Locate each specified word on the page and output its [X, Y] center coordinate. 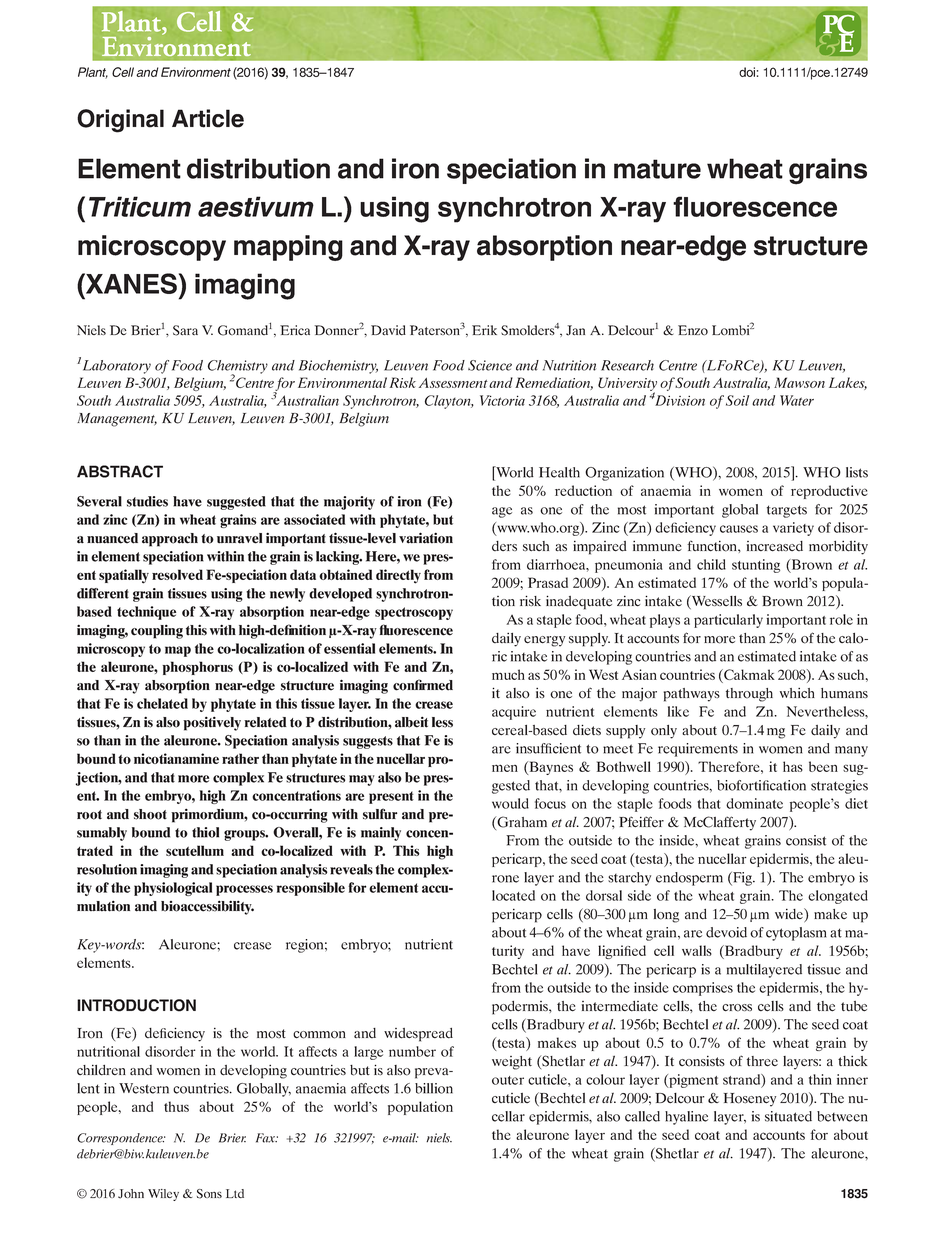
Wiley [163, 1195]
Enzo [693, 330]
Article [208, 118]
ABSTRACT [120, 471]
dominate [754, 803]
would [510, 803]
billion [434, 1088]
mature [657, 169]
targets [787, 511]
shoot [150, 814]
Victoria [502, 400]
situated [788, 1116]
